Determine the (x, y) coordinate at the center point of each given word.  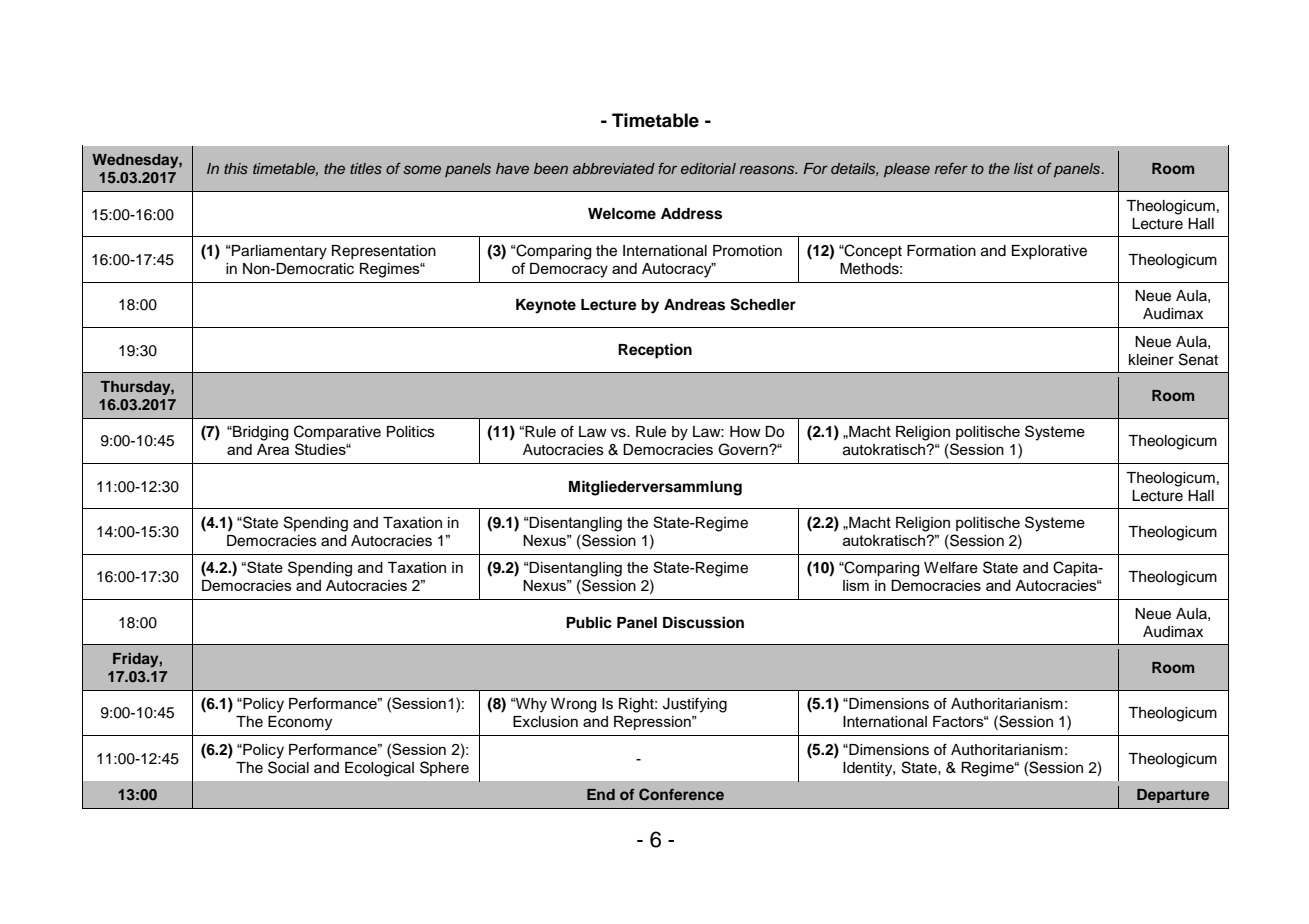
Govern (744, 449)
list (1023, 168)
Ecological (379, 769)
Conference (681, 794)
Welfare (951, 567)
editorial (708, 168)
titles (366, 168)
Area (273, 449)
